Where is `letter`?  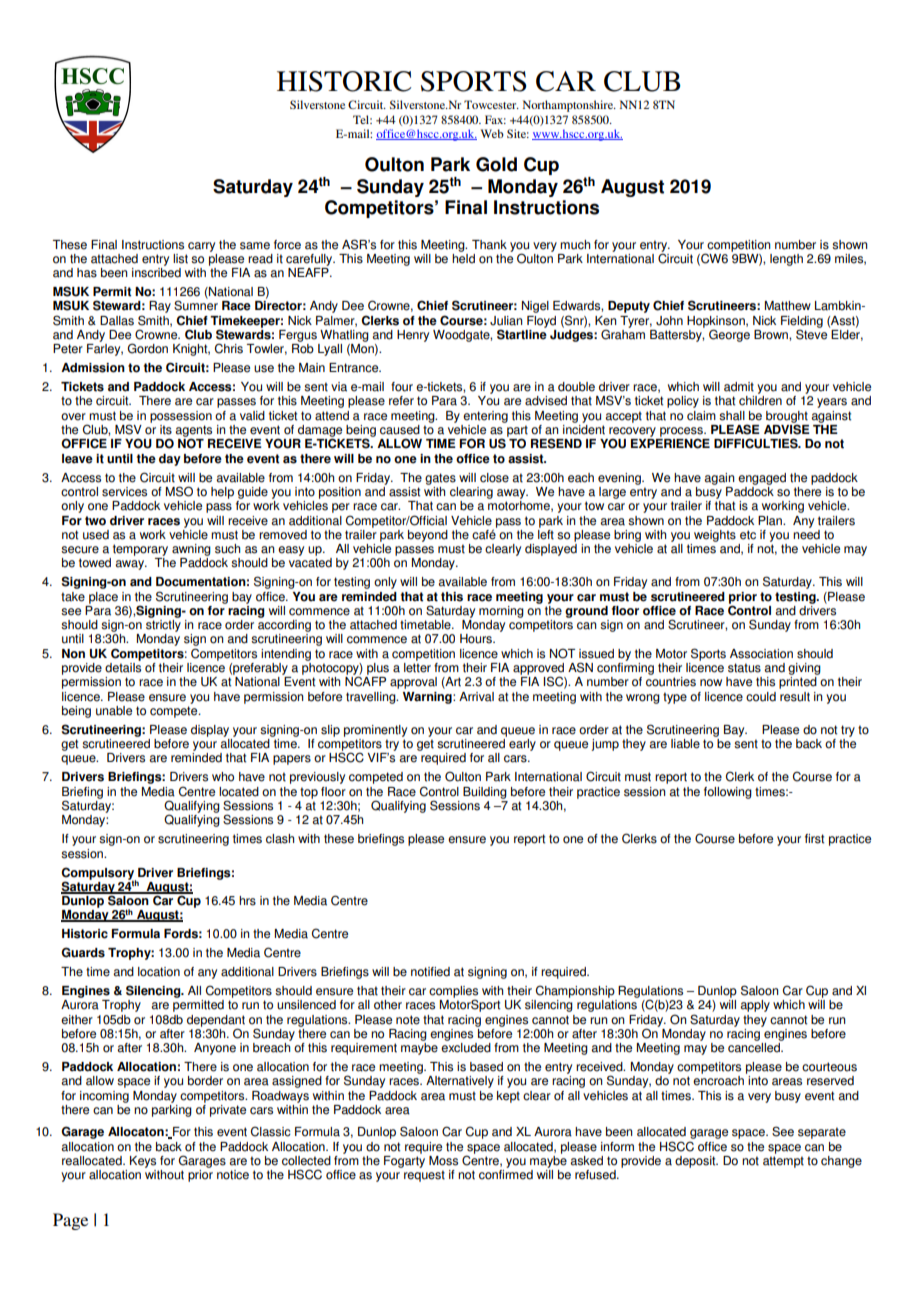
letter is located at coordinates (417, 666).
